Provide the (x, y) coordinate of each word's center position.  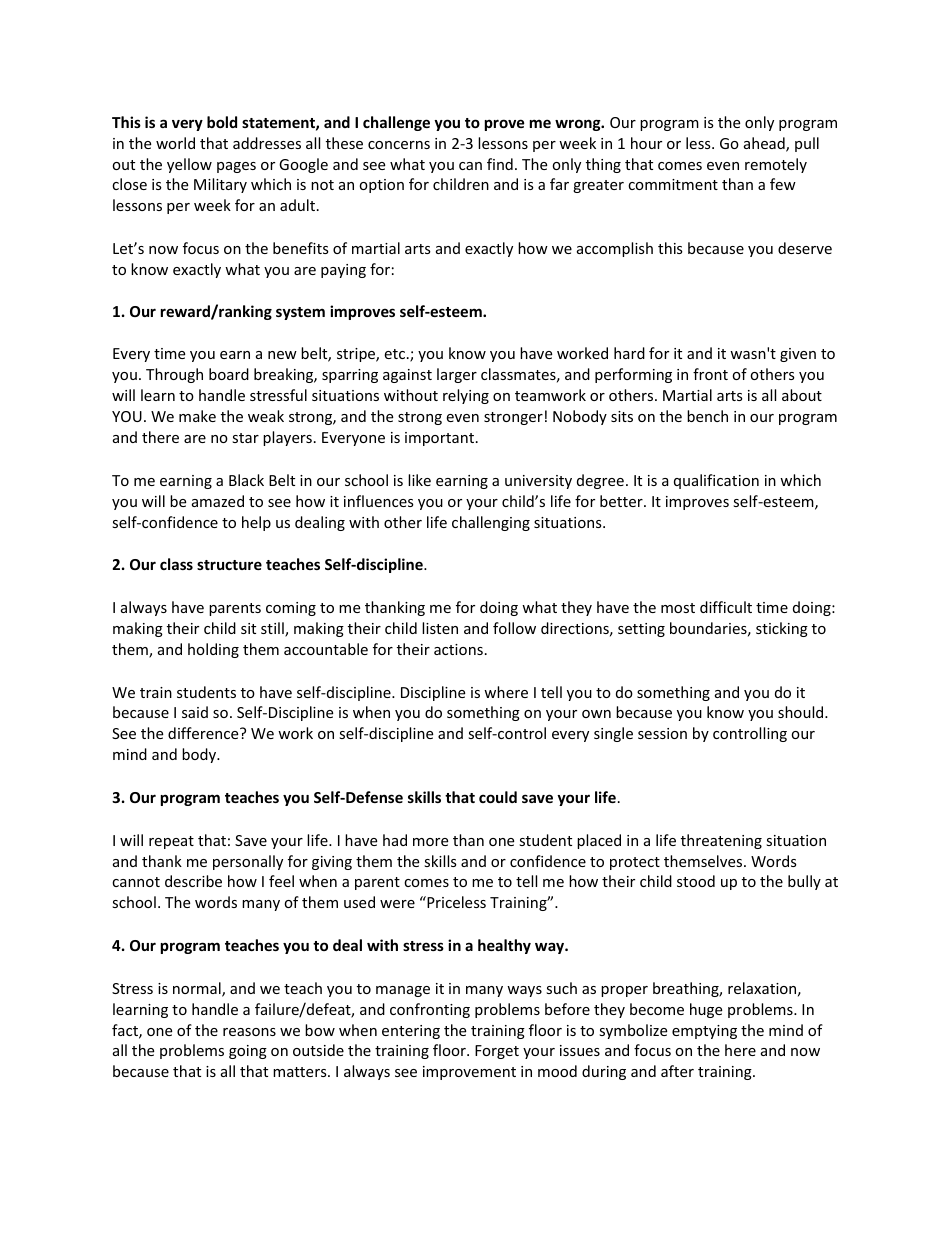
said (195, 712)
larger (457, 375)
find (500, 164)
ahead (765, 144)
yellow (189, 165)
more (430, 842)
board (229, 374)
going (248, 1052)
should (802, 712)
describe (193, 881)
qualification (716, 481)
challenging (491, 523)
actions (458, 649)
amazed (218, 501)
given (798, 355)
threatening (721, 841)
